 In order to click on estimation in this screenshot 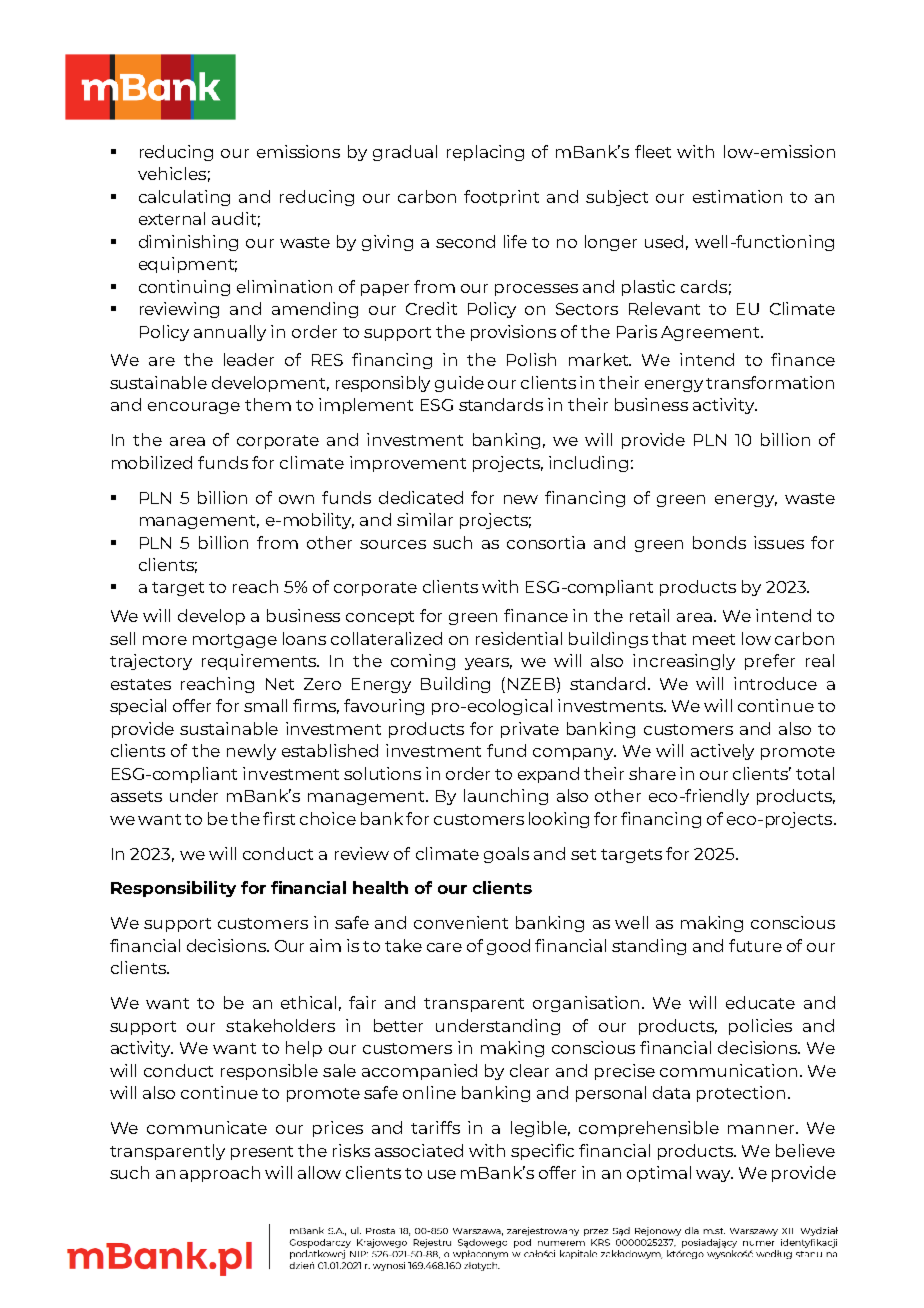, I will do `click(737, 196)`.
